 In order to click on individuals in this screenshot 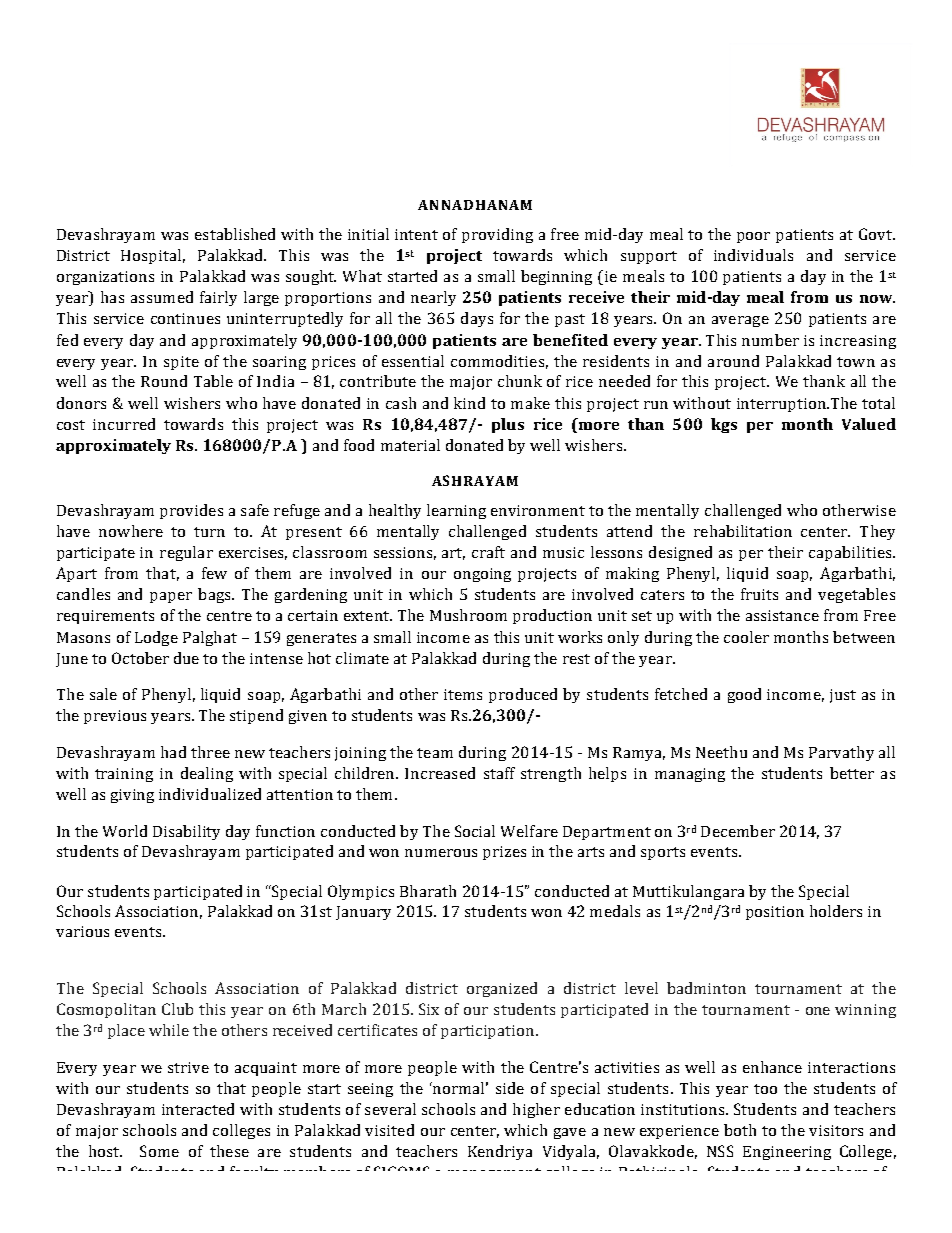, I will do `click(753, 255)`.
